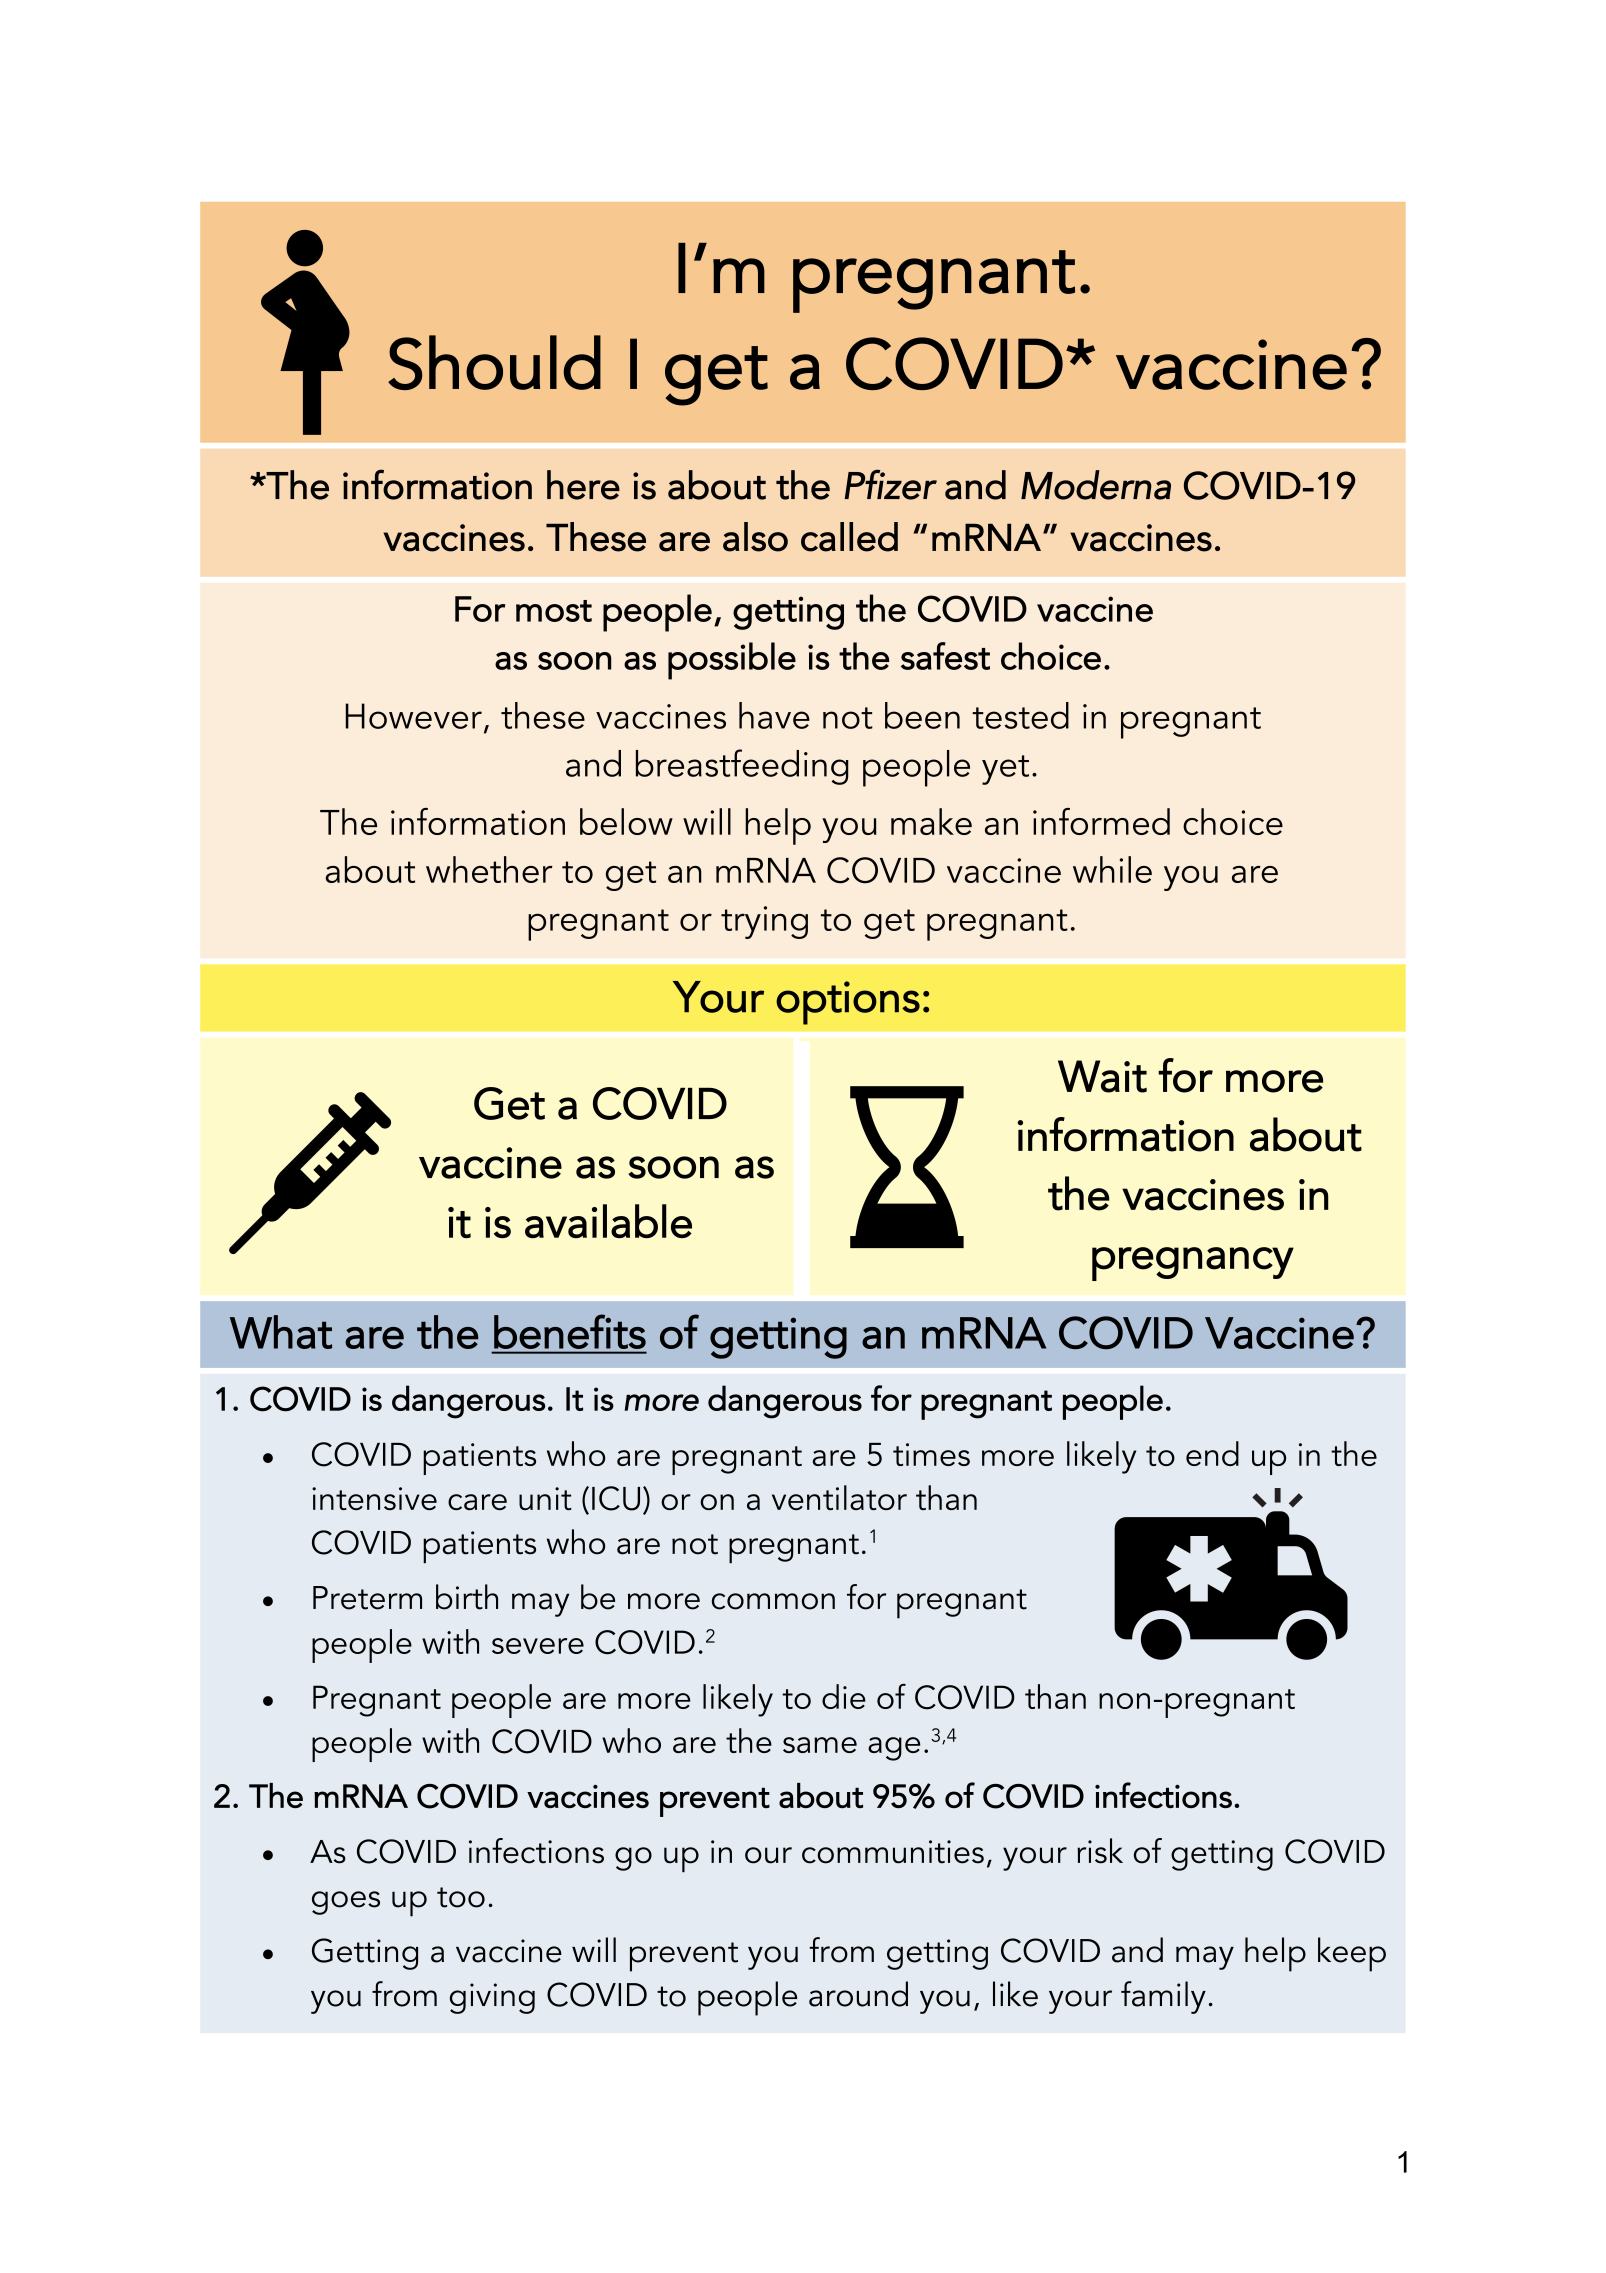 The width and height of the screenshot is (1606, 2273). I want to click on Moderna, so click(1096, 485).
